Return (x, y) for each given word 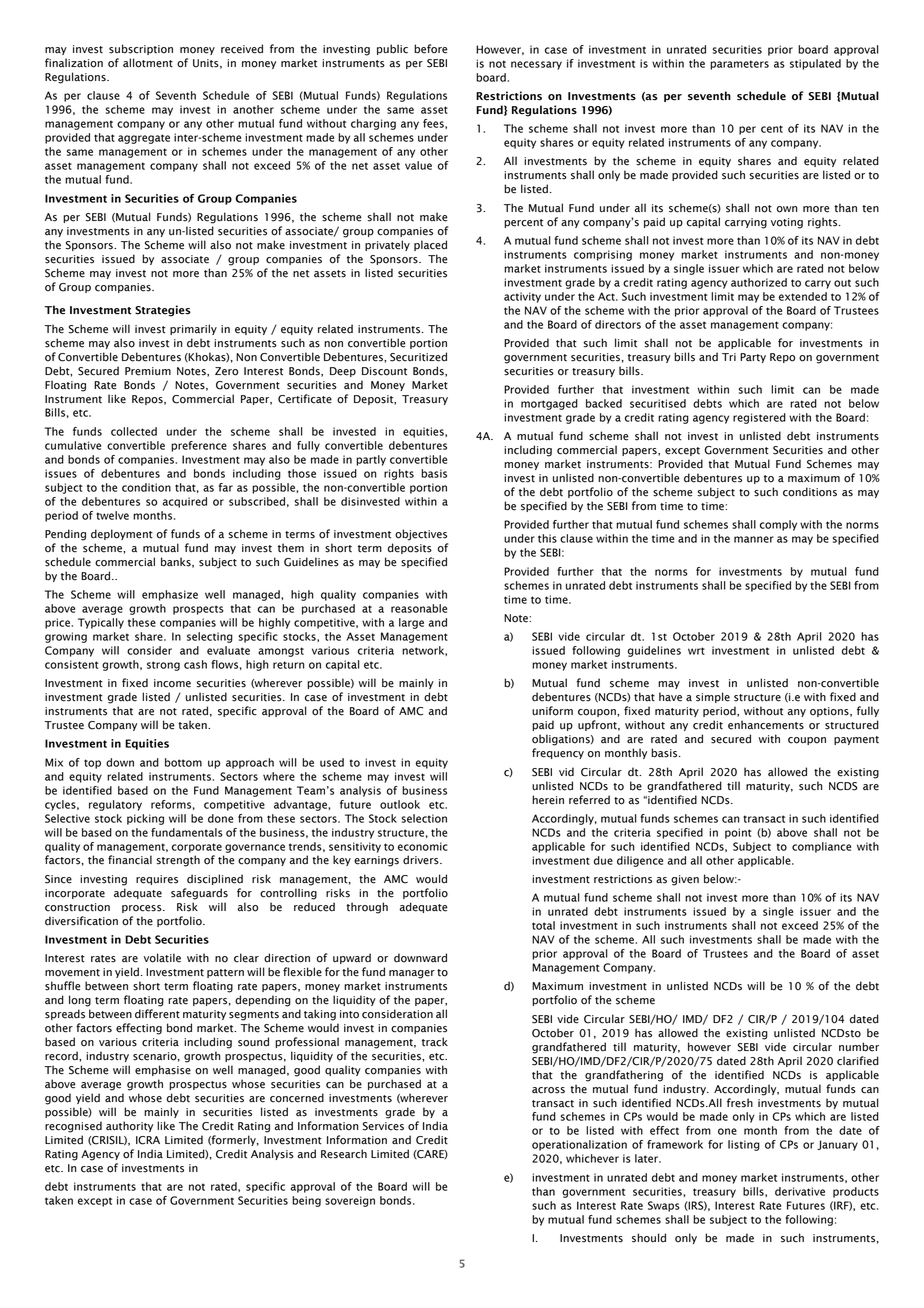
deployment (122, 534)
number (859, 1047)
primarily (193, 329)
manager (412, 974)
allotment (148, 63)
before (431, 49)
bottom (183, 762)
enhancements (766, 725)
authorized (759, 282)
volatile (162, 958)
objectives (421, 535)
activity (522, 297)
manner (754, 539)
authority (129, 1126)
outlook (400, 804)
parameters (739, 65)
